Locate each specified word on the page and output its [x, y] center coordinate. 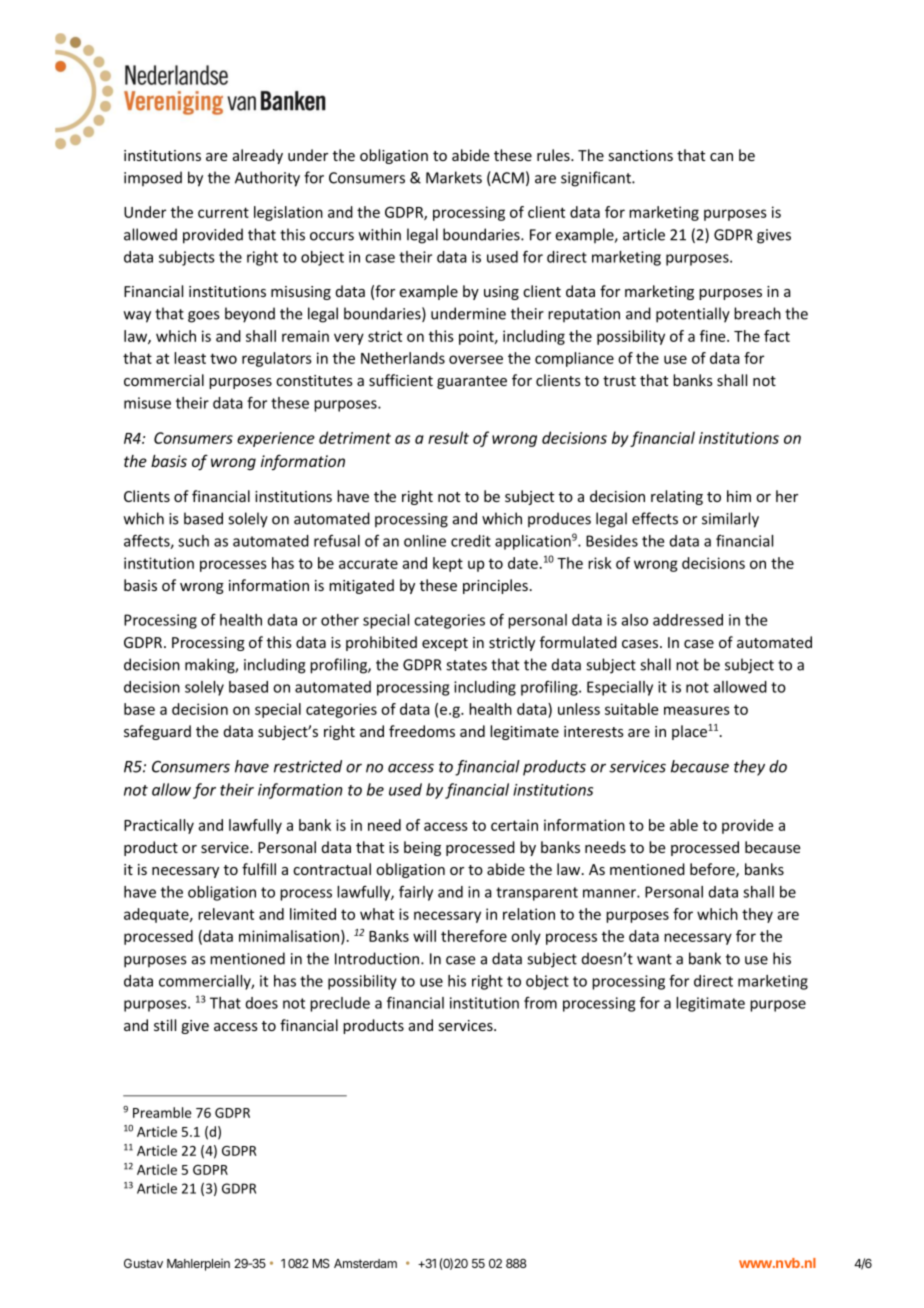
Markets [454, 177]
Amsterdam [365, 1263]
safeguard [157, 732]
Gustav [143, 1263]
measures [697, 710]
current [223, 212]
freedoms [422, 731]
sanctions [641, 155]
